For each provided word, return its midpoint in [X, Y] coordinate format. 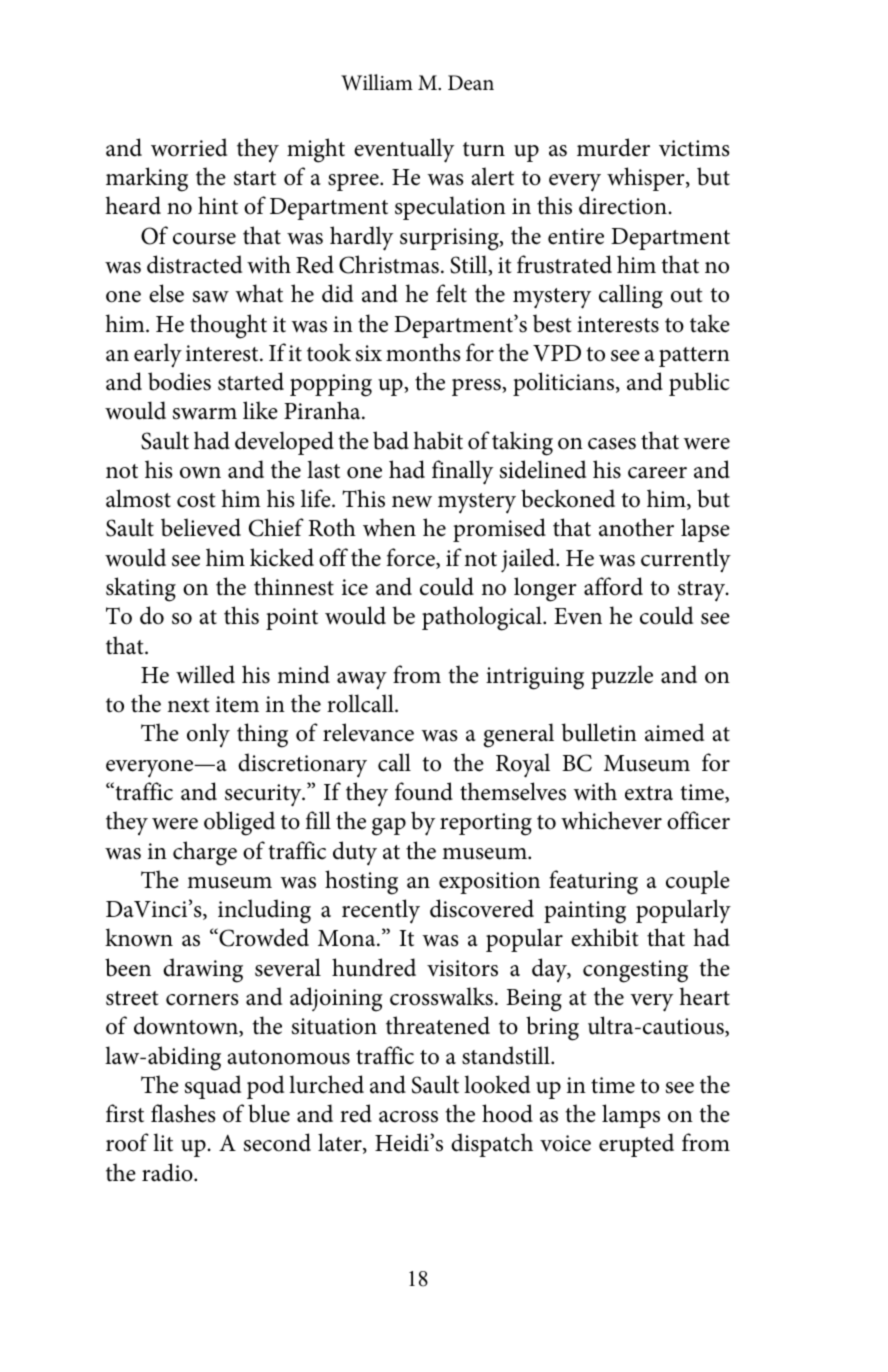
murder [613, 147]
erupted [636, 1145]
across [408, 1117]
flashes [183, 1113]
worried [189, 147]
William [377, 82]
